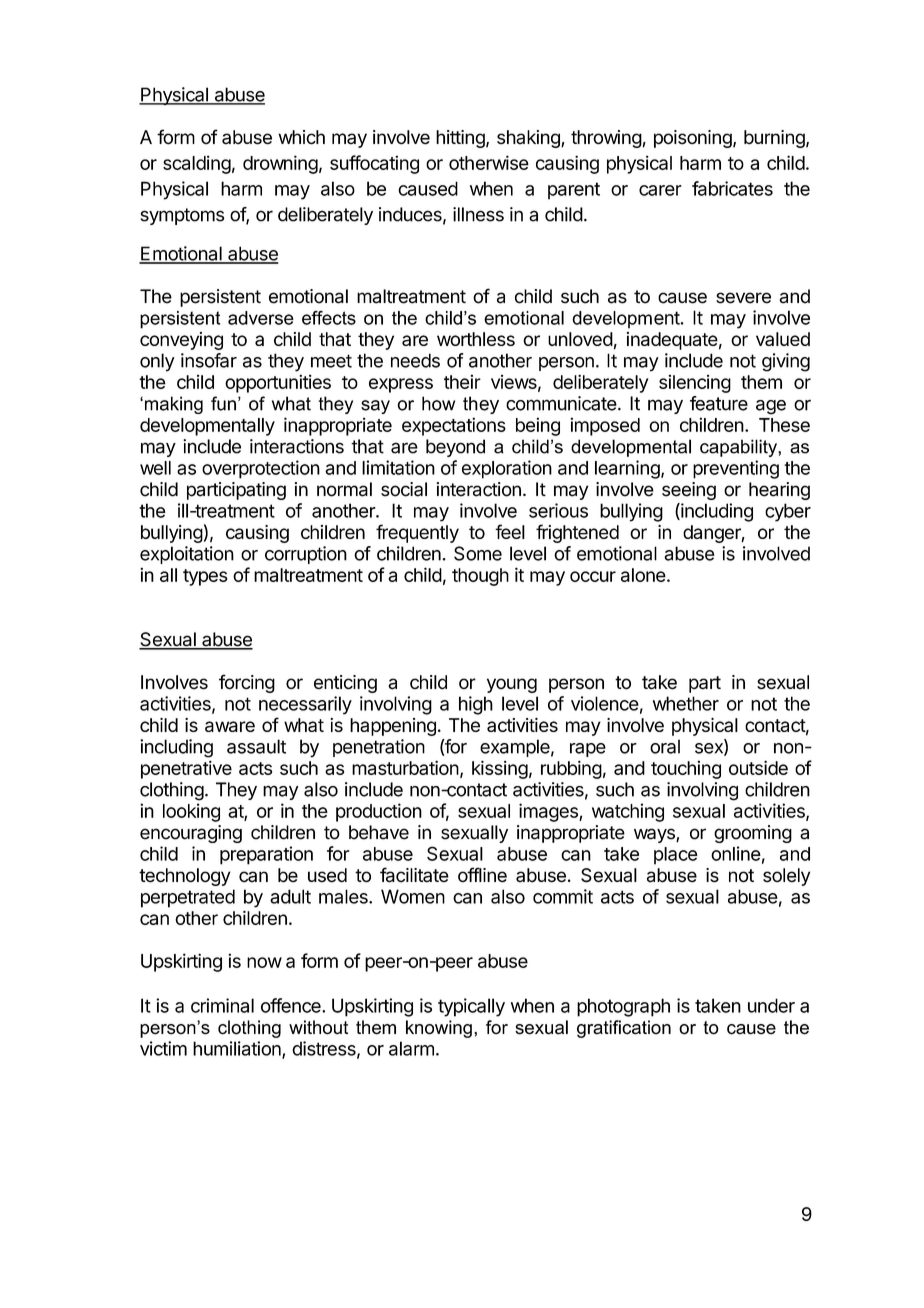  Describe the element at coordinates (455, 448) in the image. I see `beyond` at that location.
